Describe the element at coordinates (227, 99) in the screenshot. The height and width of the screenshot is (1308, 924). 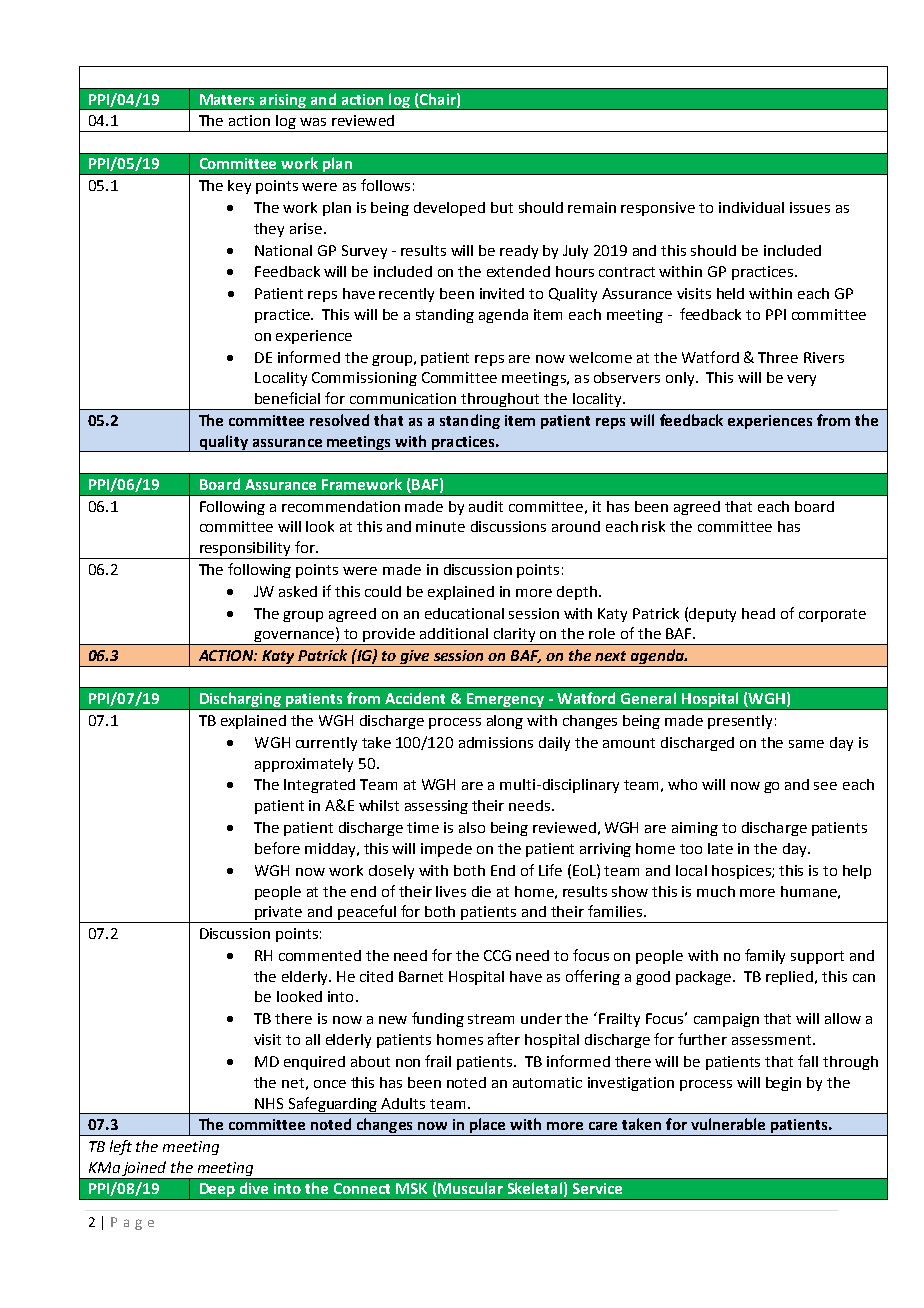
I see `Matters` at that location.
